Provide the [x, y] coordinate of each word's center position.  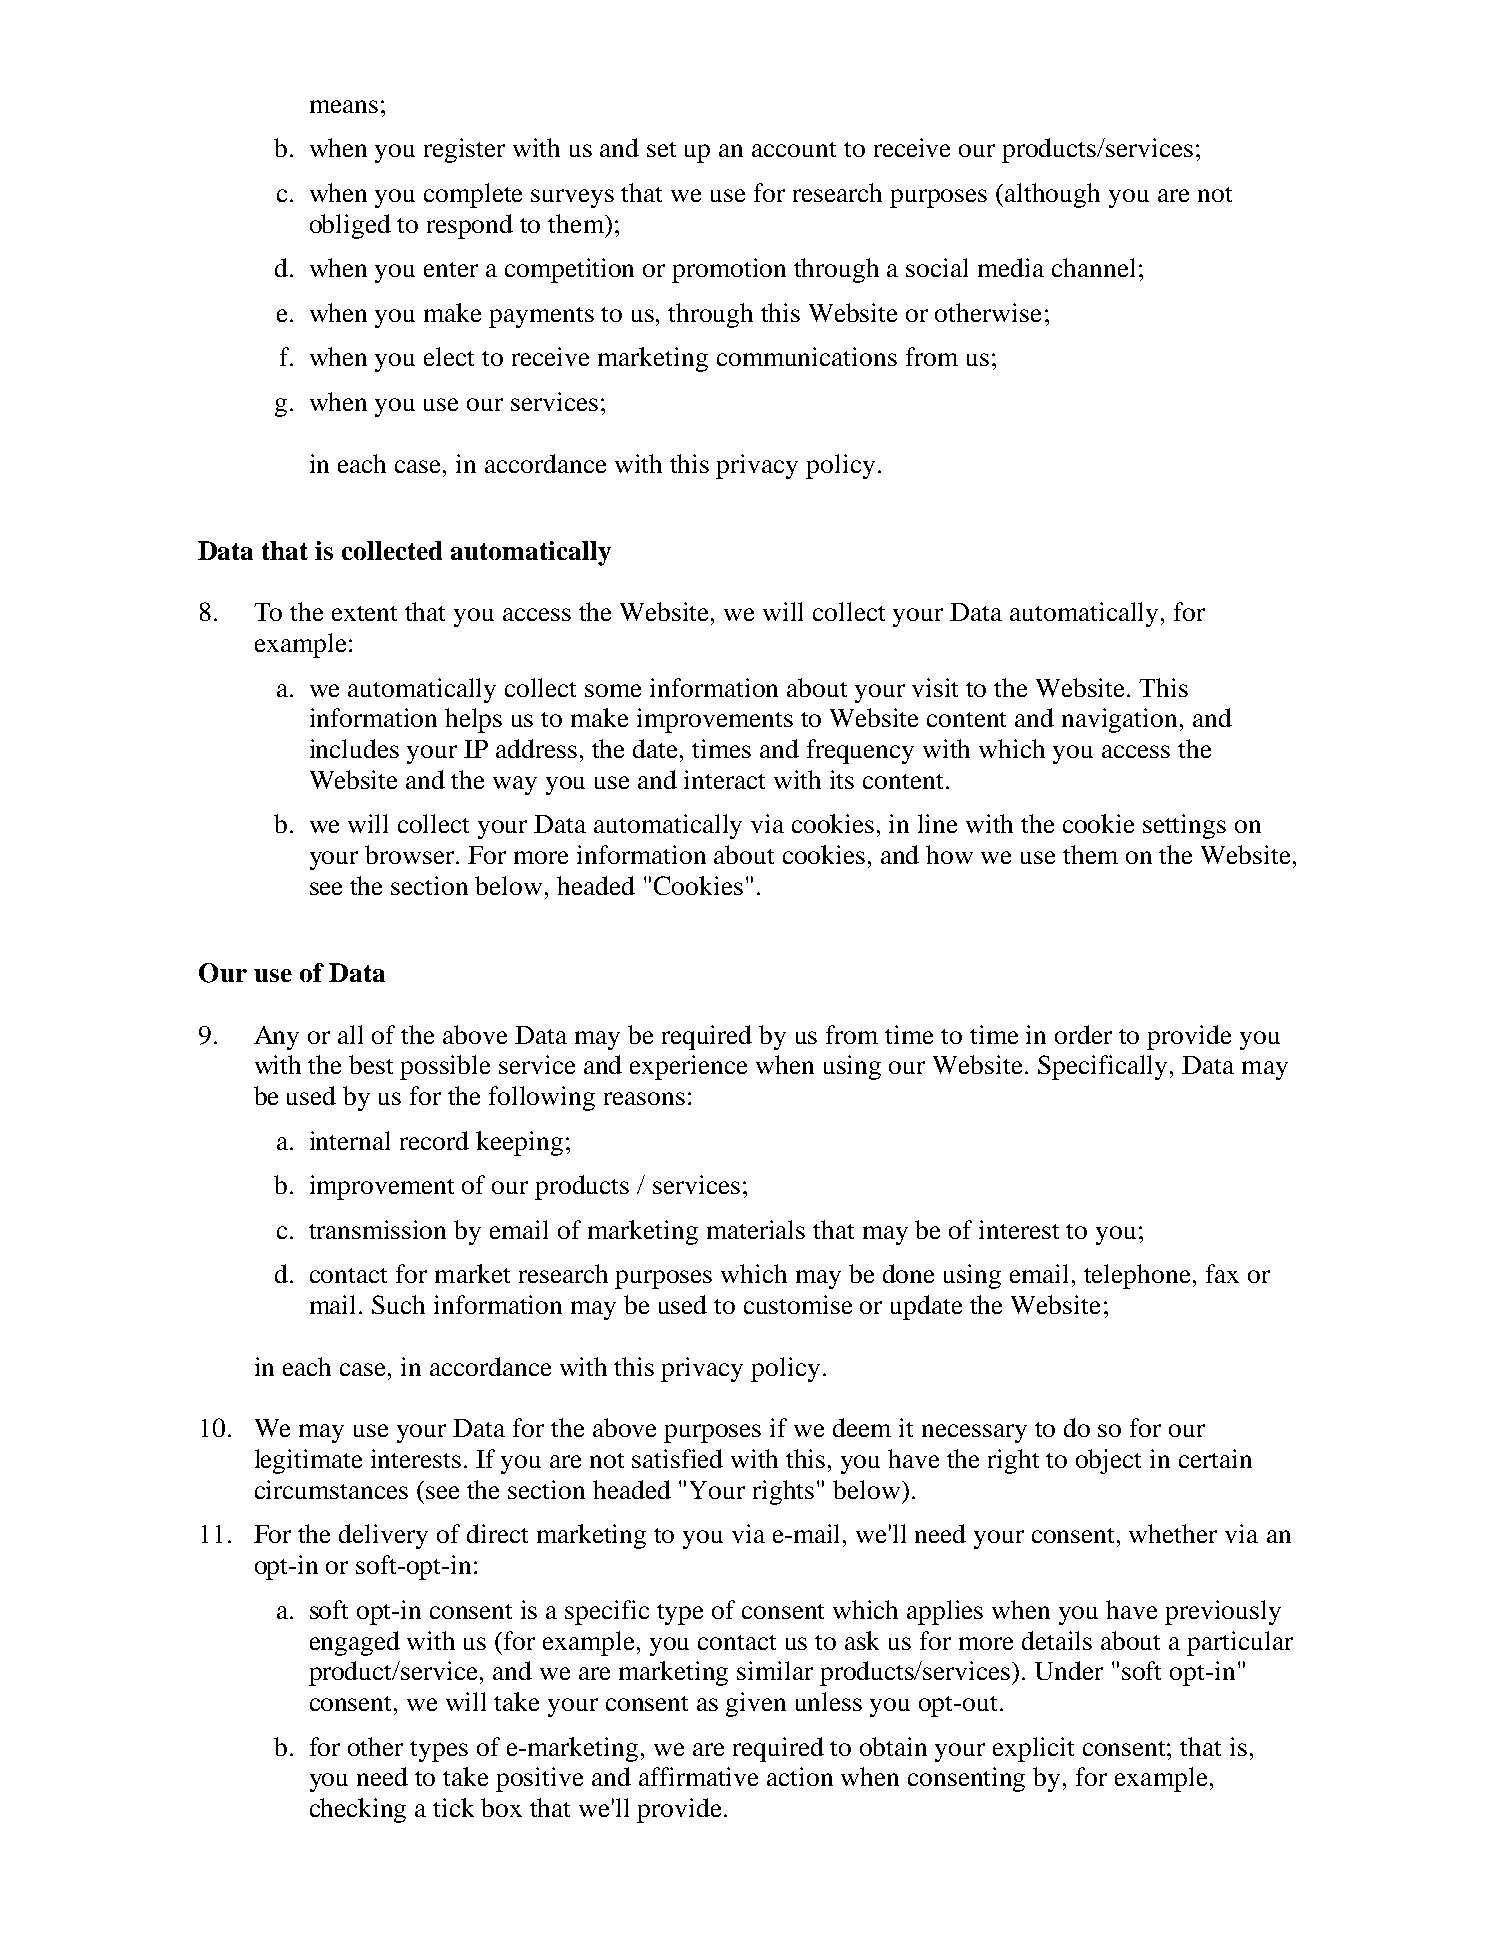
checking [358, 1810]
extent [364, 613]
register [464, 150]
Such [398, 1304]
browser [411, 854]
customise [798, 1304]
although [1052, 195]
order [1083, 1034]
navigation [1119, 720]
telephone [1139, 1276]
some [613, 690]
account [794, 149]
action [800, 1776]
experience [688, 1067]
